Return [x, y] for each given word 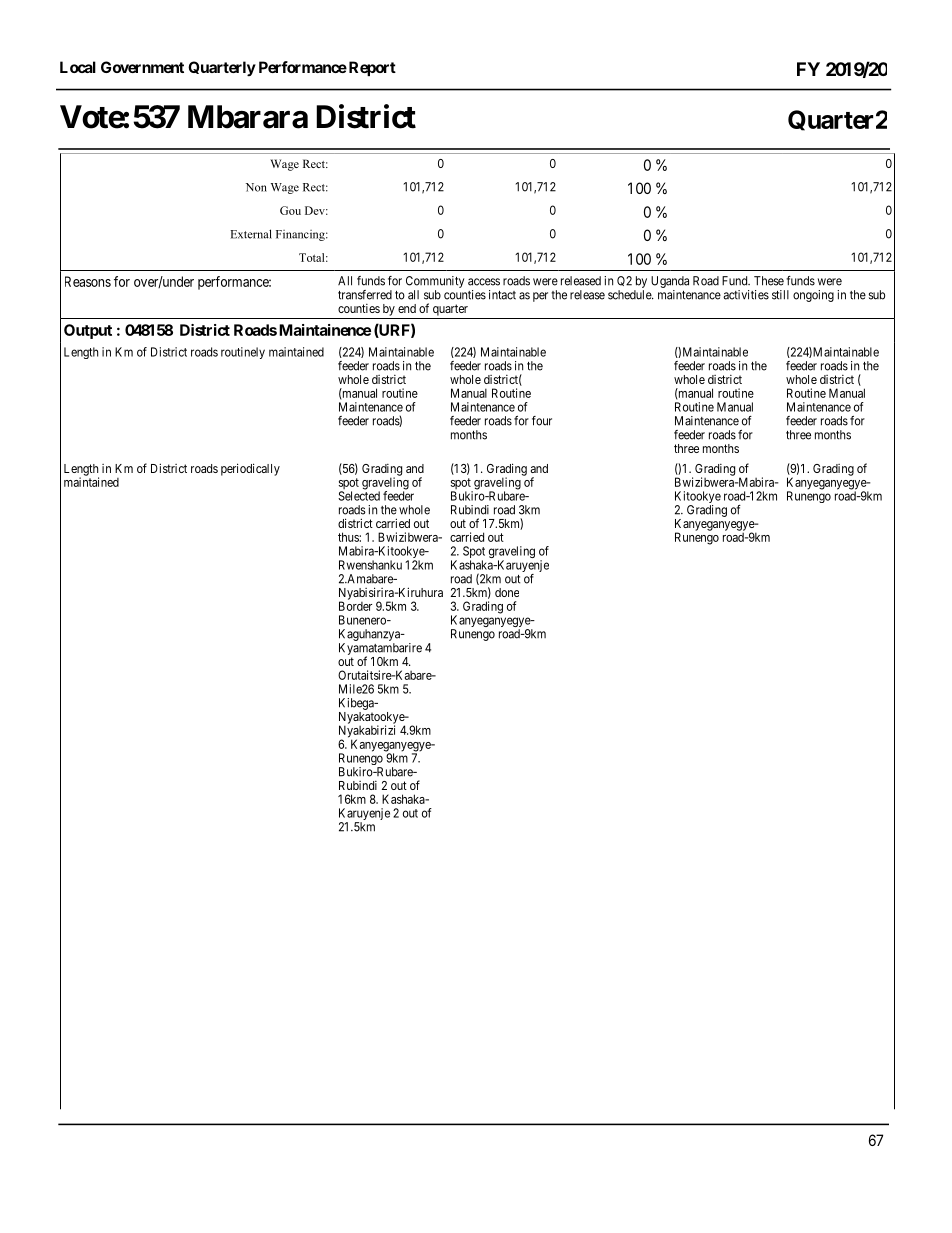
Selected [359, 495]
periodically [250, 469]
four [542, 421]
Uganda [670, 283]
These [769, 281]
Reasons [88, 281]
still [780, 295]
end [407, 308]
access [484, 282]
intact [502, 295]
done [507, 592]
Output [88, 331]
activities [746, 295]
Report [371, 68]
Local [78, 67]
